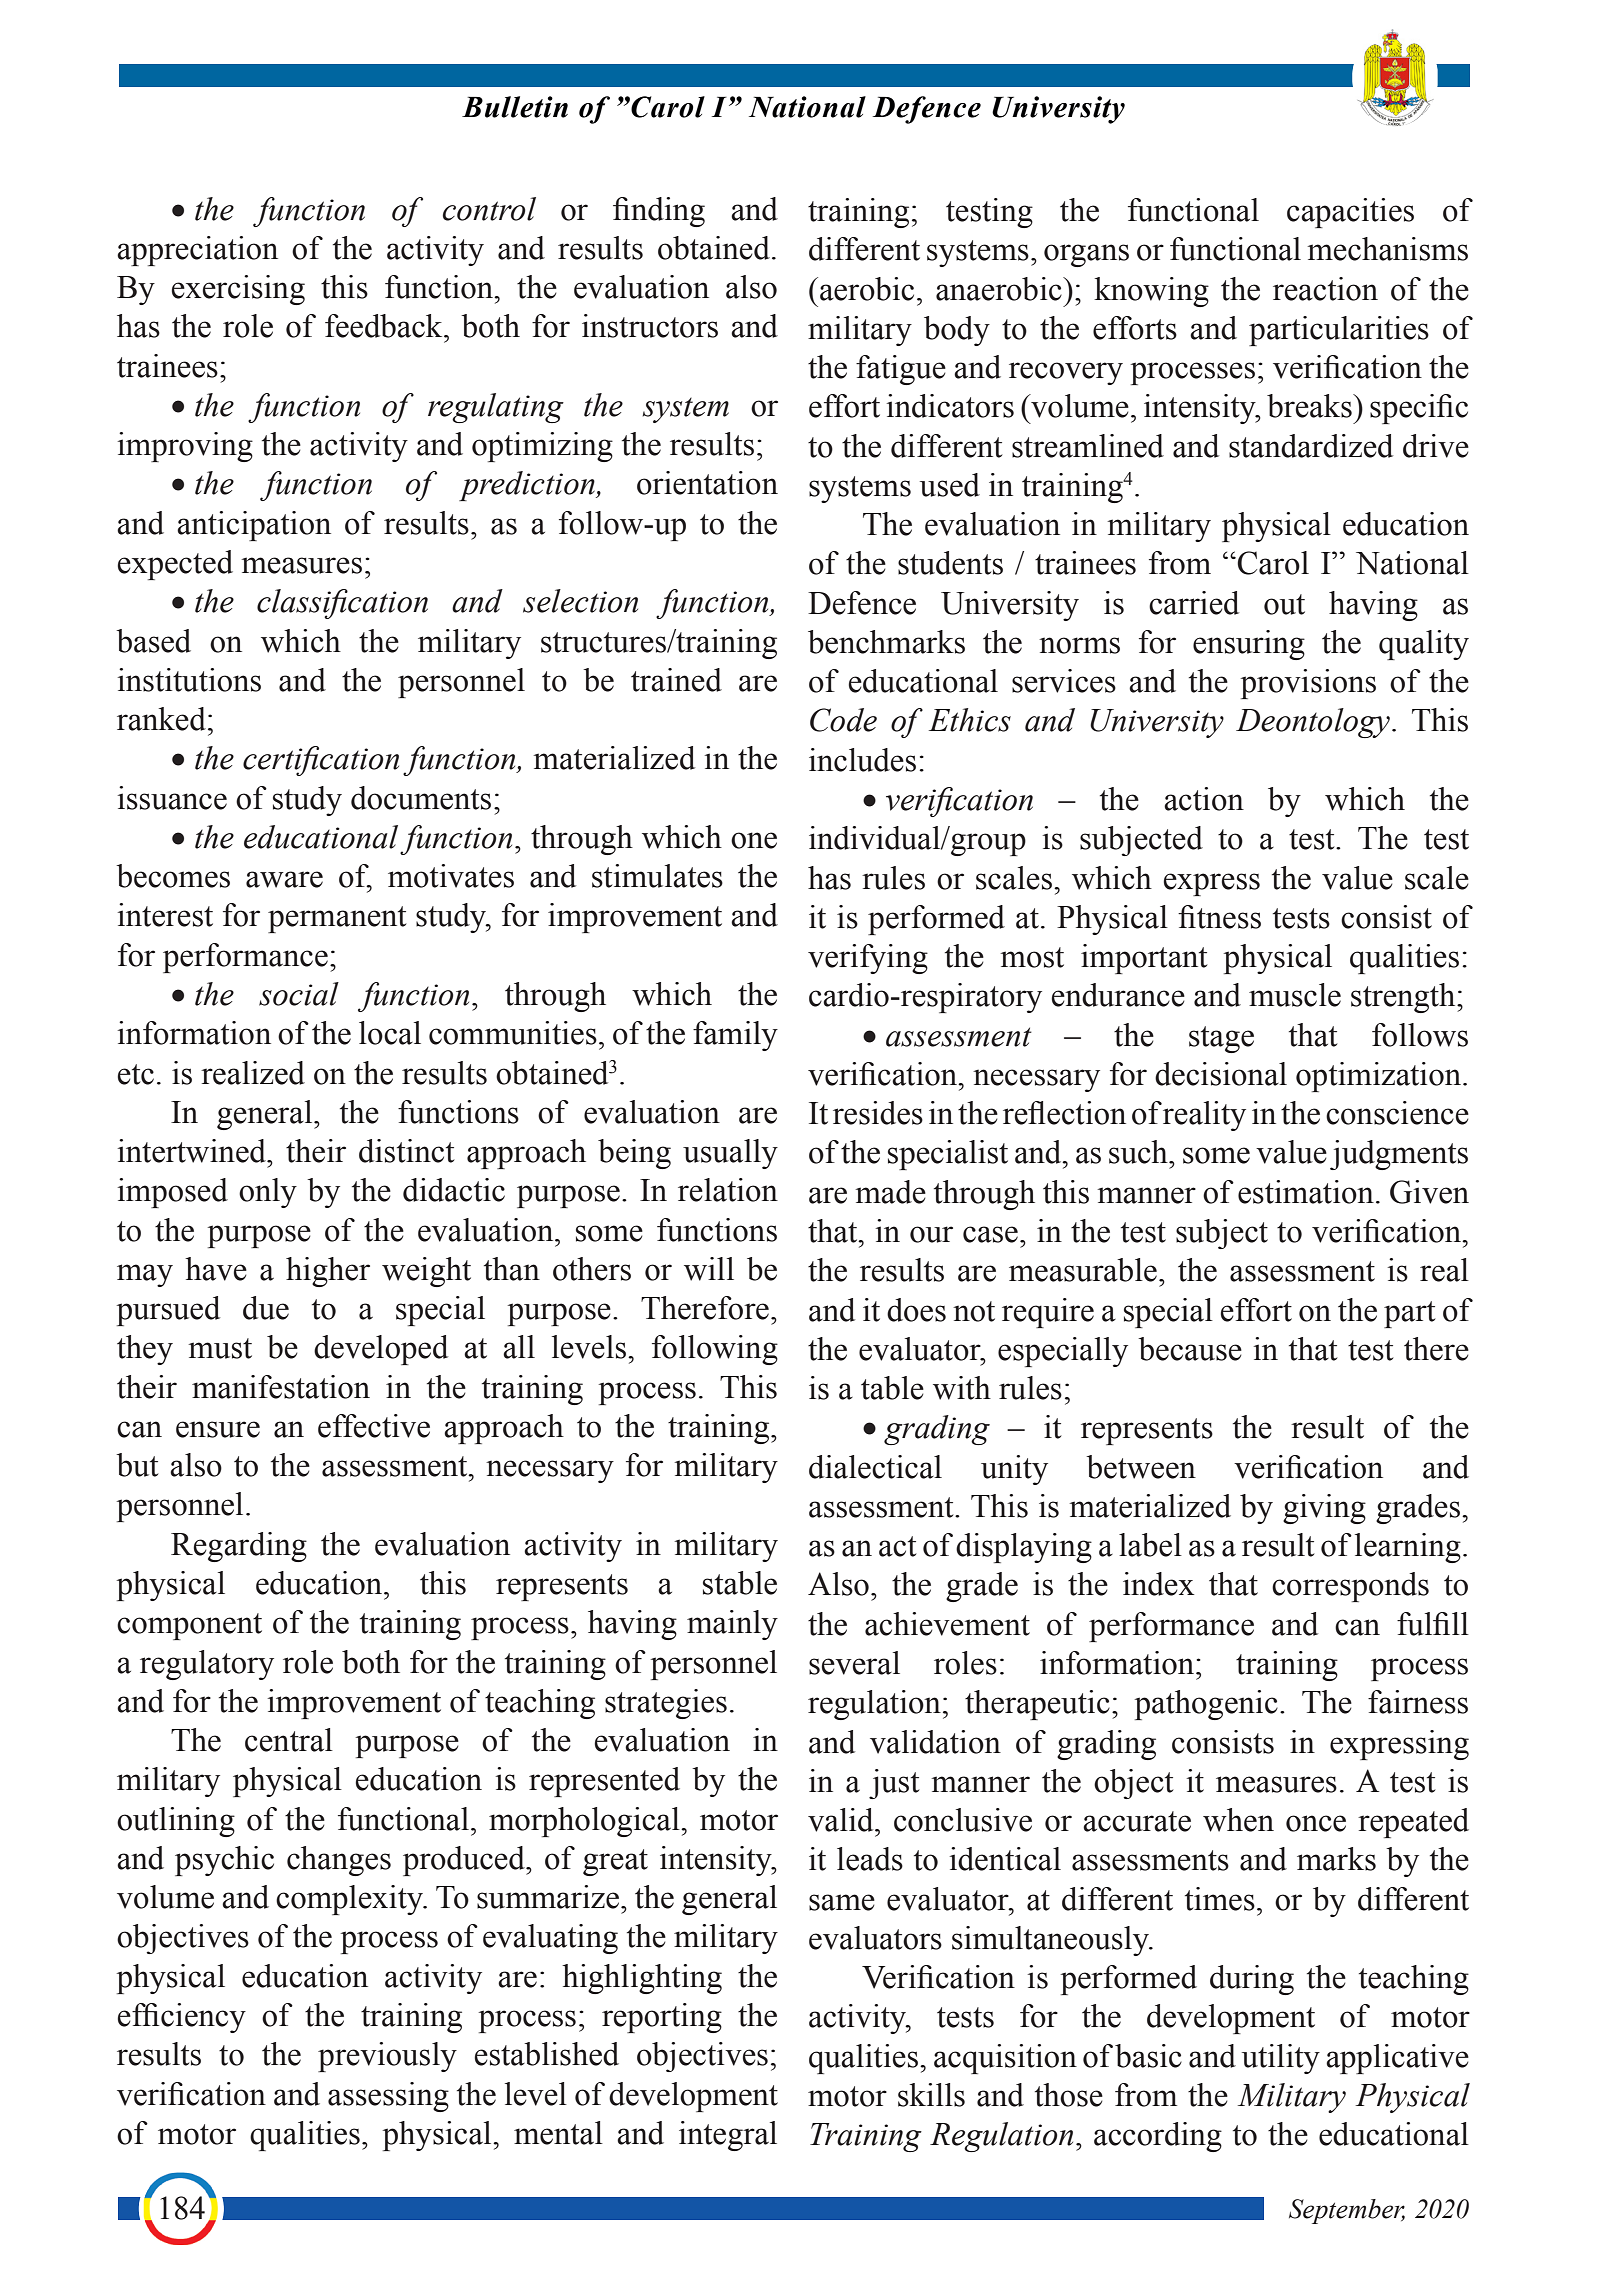 This screenshot has height=2296, width=1624. I want to click on integral, so click(728, 2136).
